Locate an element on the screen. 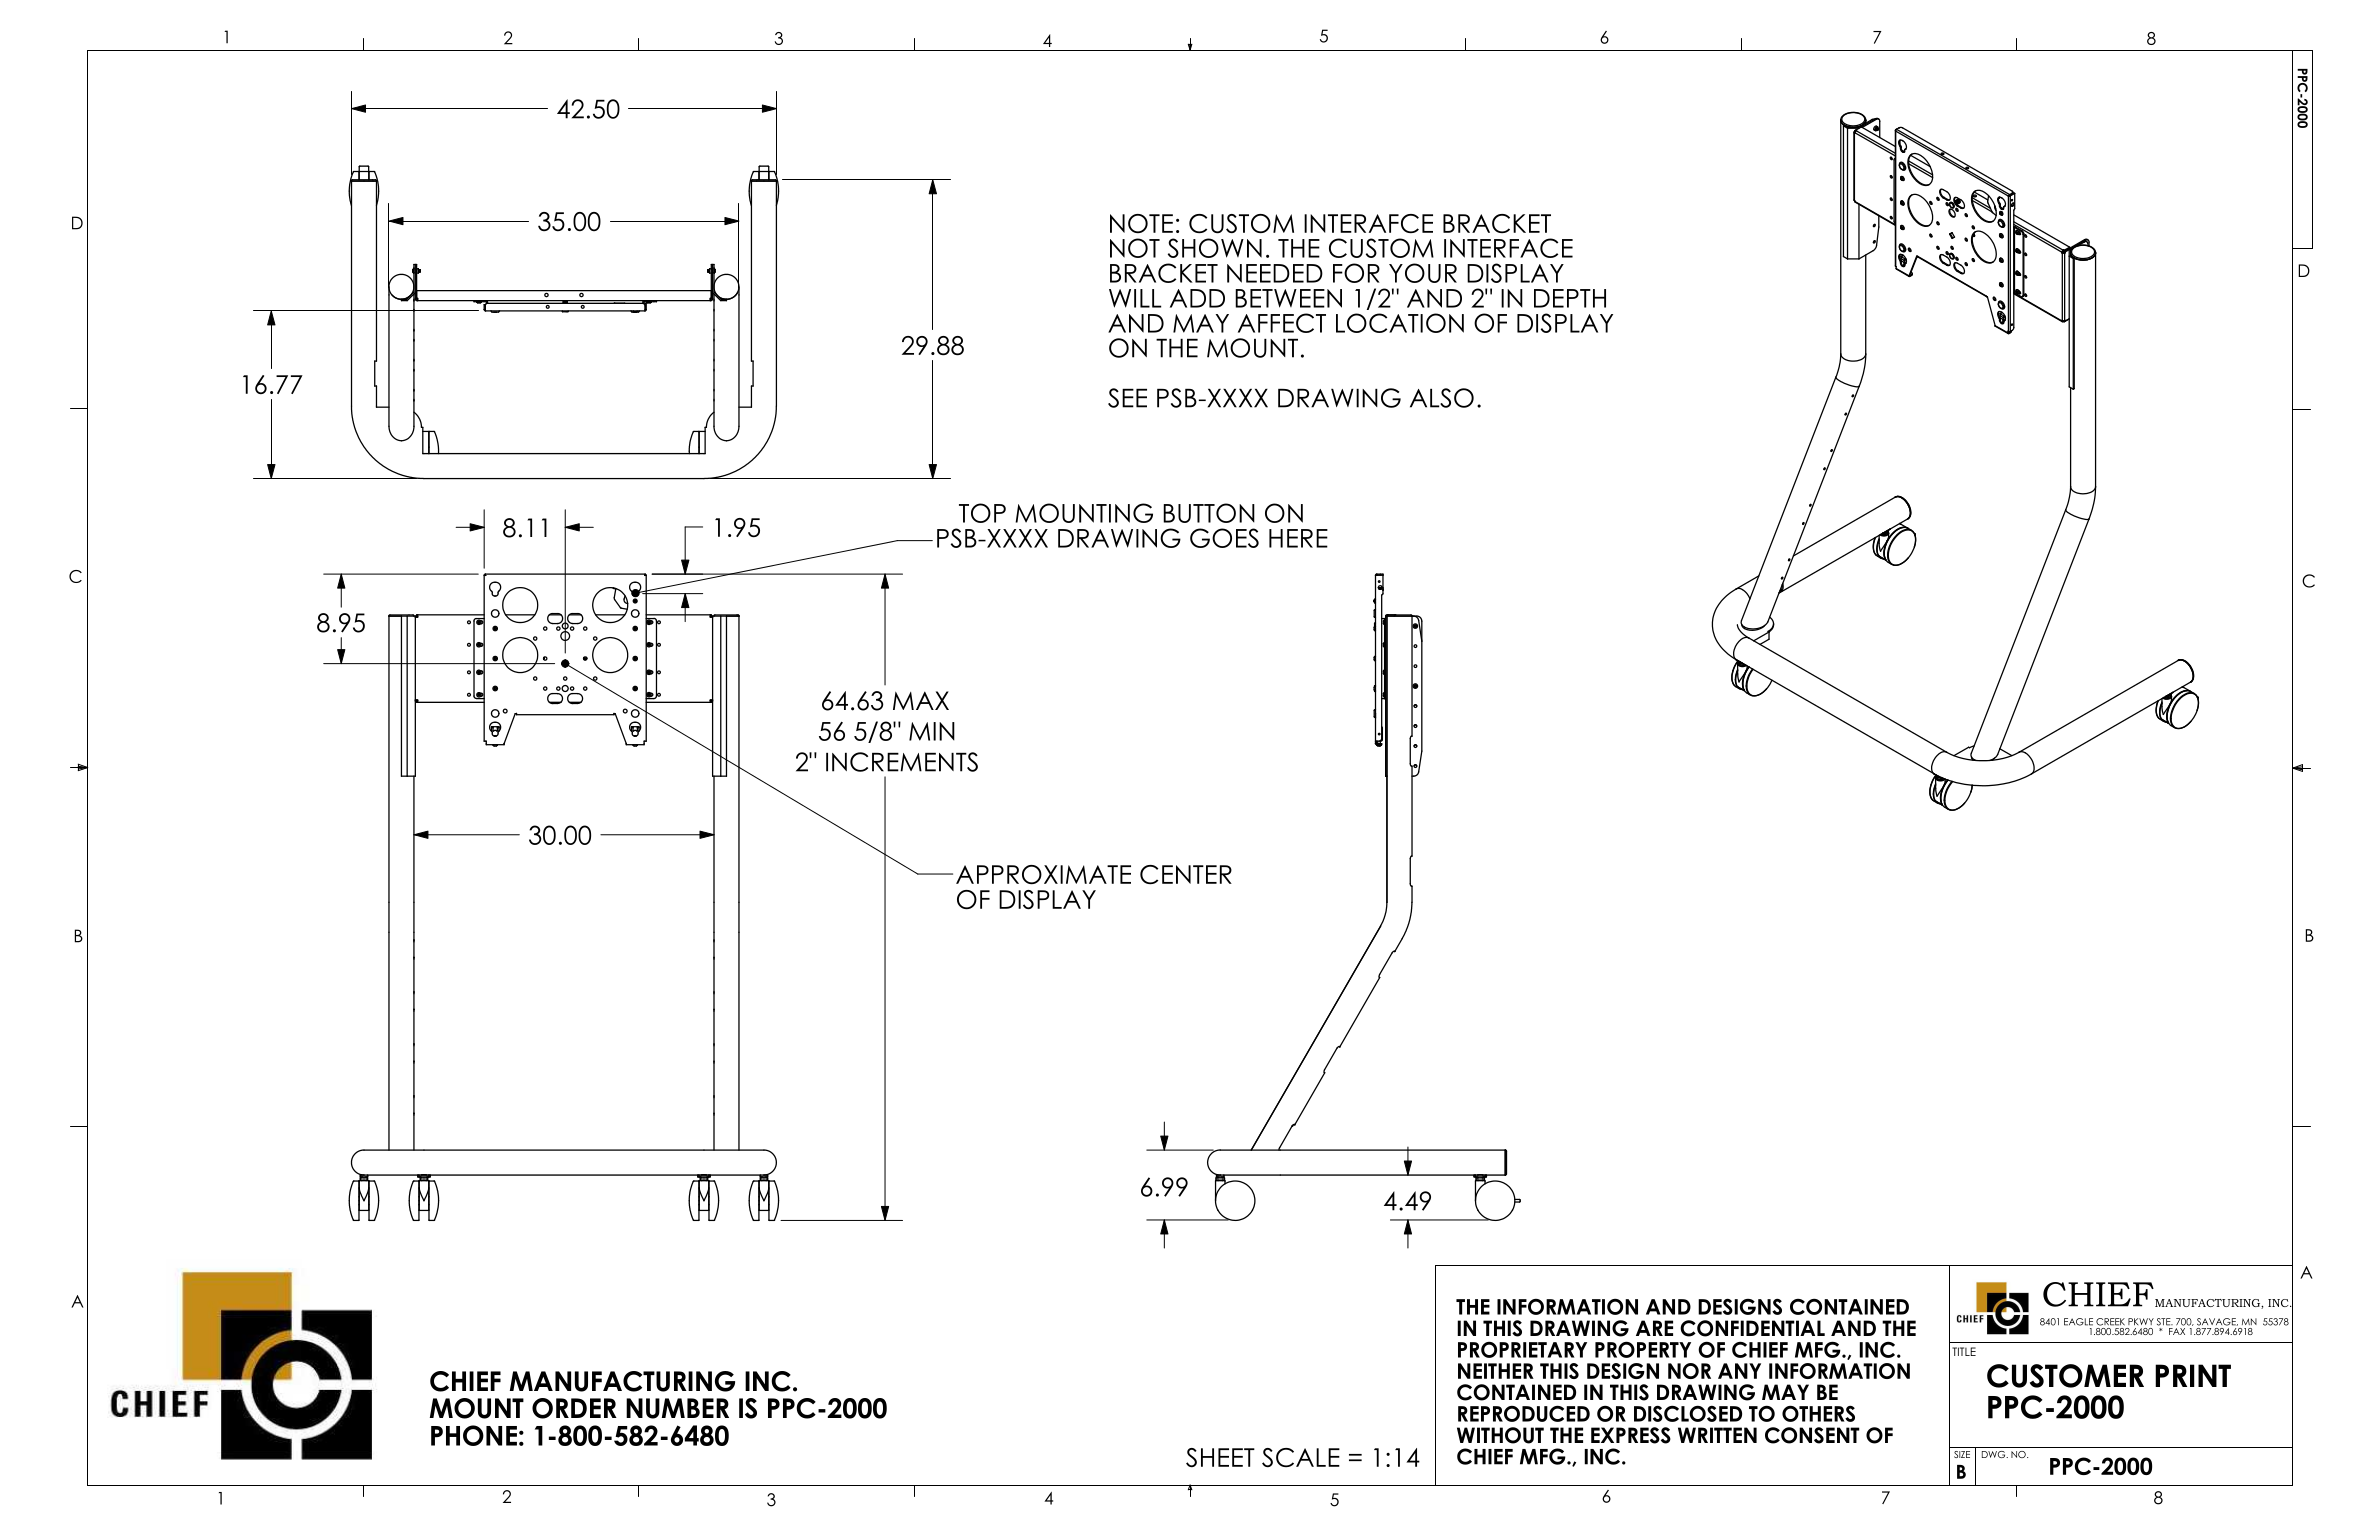  DEPTH is located at coordinates (1570, 298).
